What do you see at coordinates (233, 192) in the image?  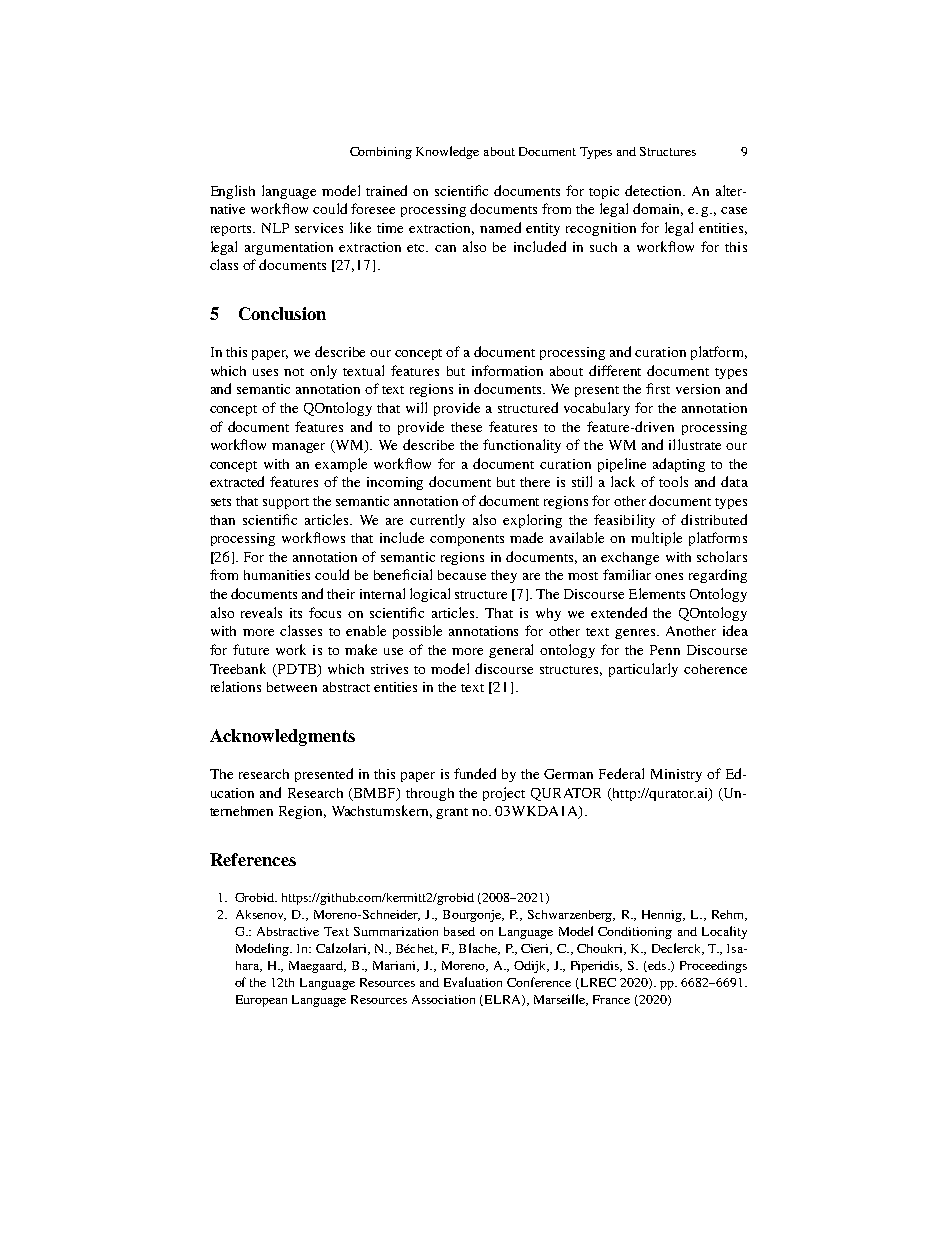 I see `English` at bounding box center [233, 192].
